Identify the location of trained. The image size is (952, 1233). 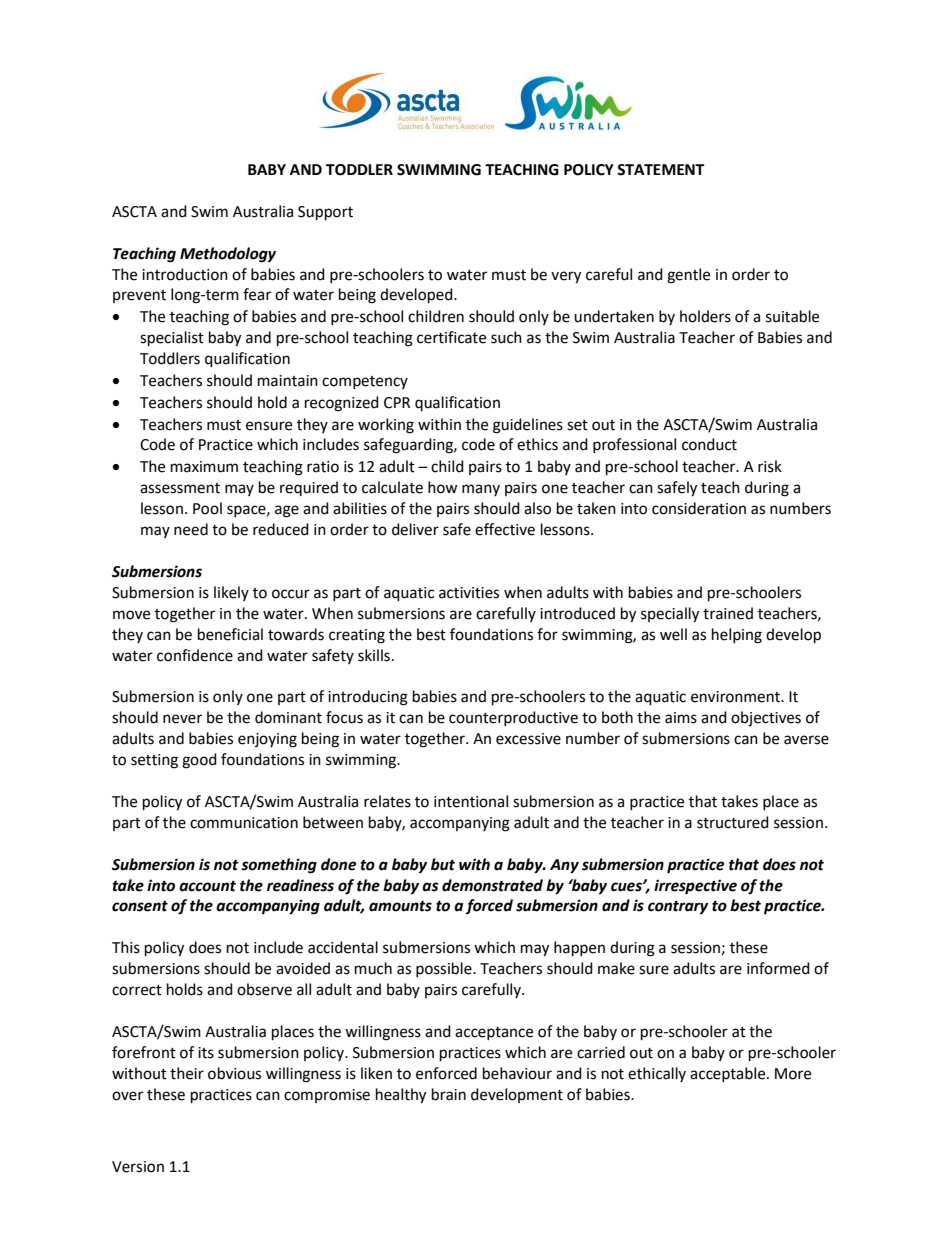
(728, 613).
